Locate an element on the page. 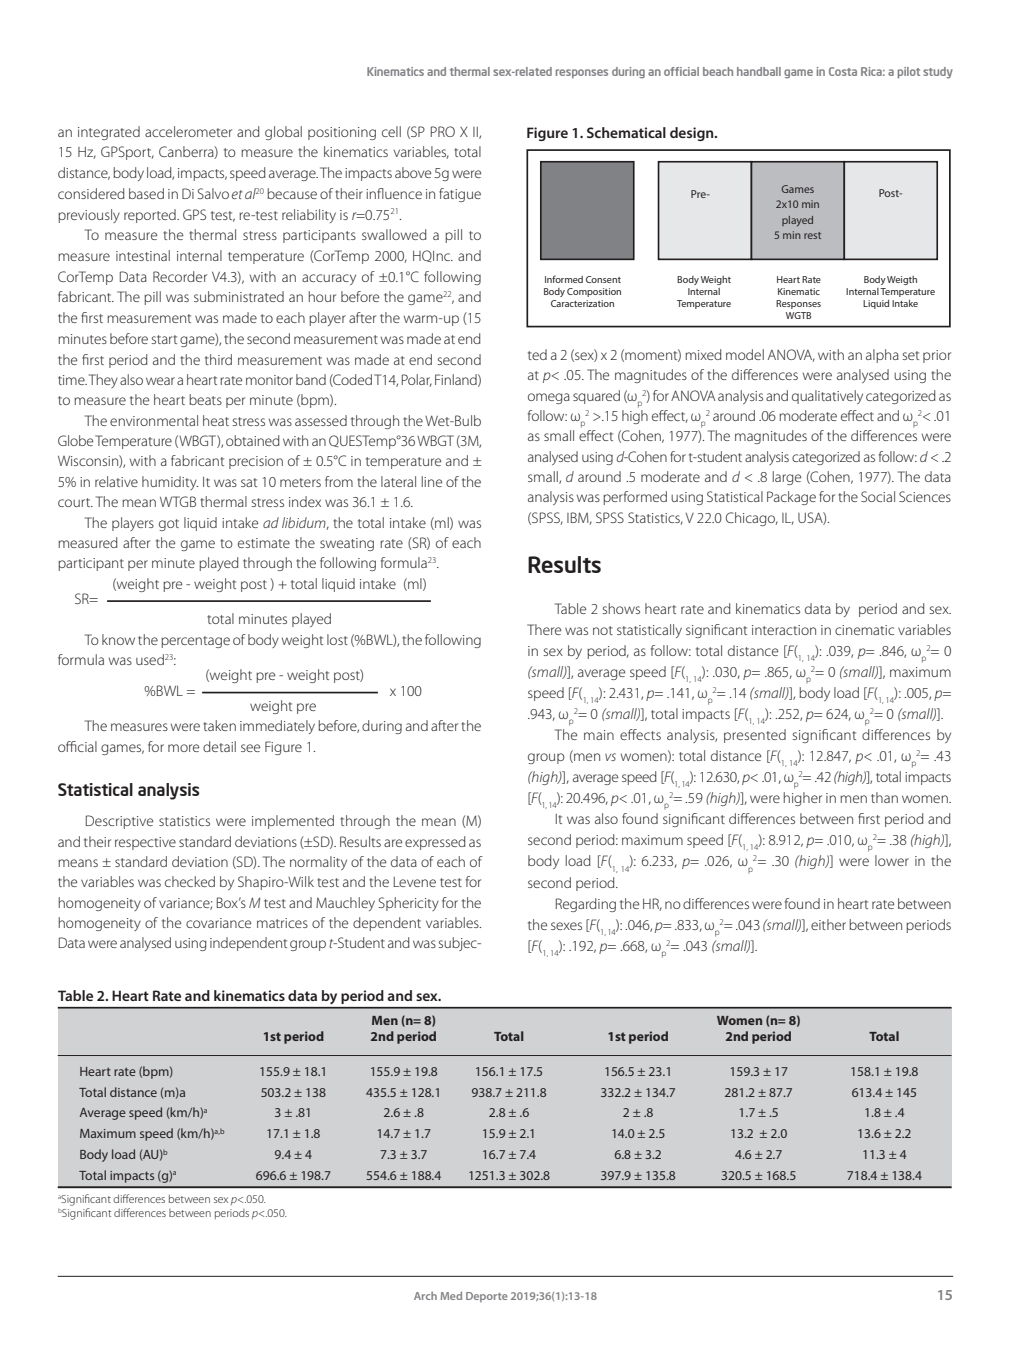  PRO is located at coordinates (443, 131).
